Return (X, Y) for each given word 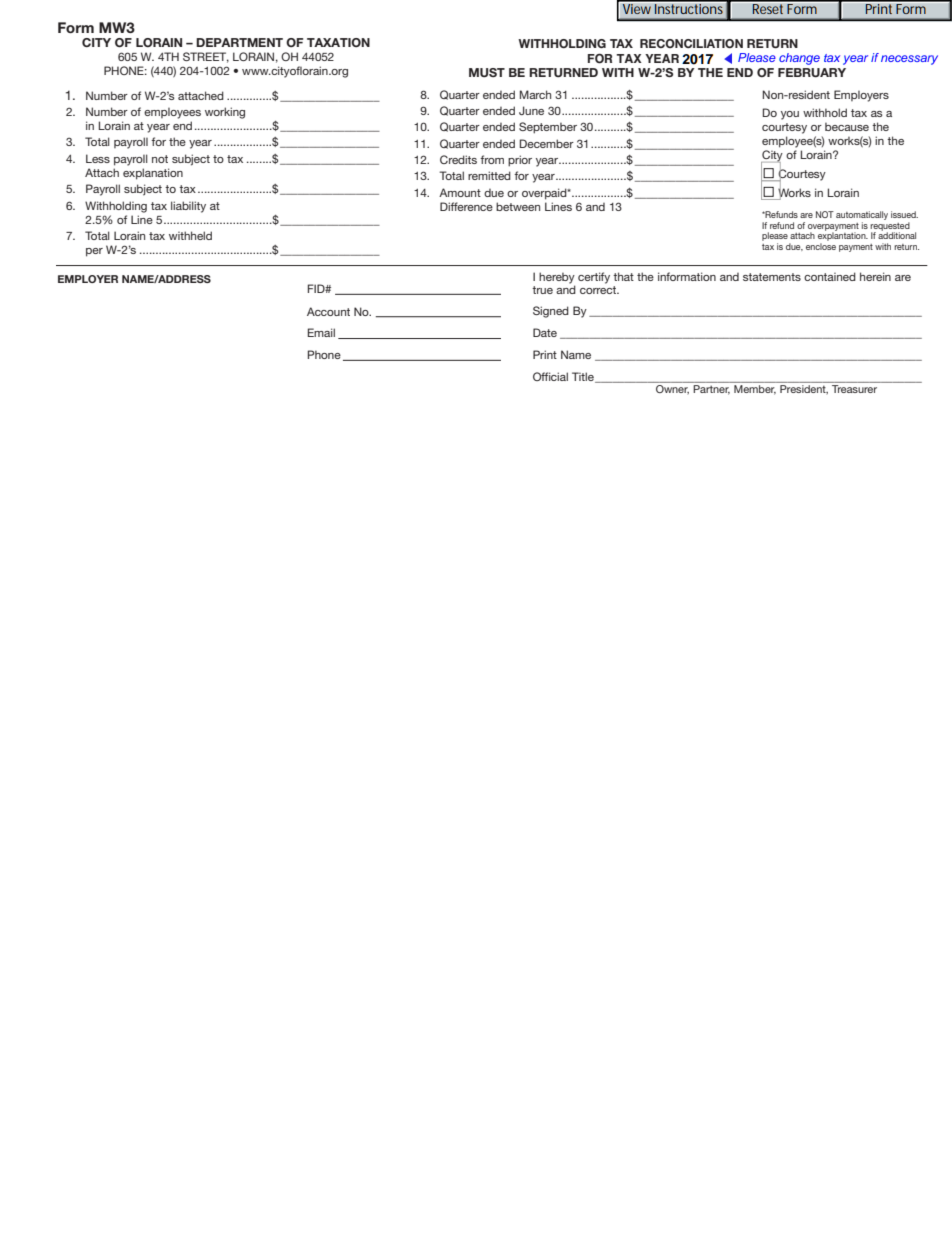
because (847, 127)
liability (188, 207)
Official (550, 376)
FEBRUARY (812, 73)
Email (321, 332)
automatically (862, 217)
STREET (206, 57)
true (542, 290)
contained (830, 276)
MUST (487, 73)
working (225, 113)
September (548, 128)
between (518, 206)
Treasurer (854, 389)
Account (328, 311)
